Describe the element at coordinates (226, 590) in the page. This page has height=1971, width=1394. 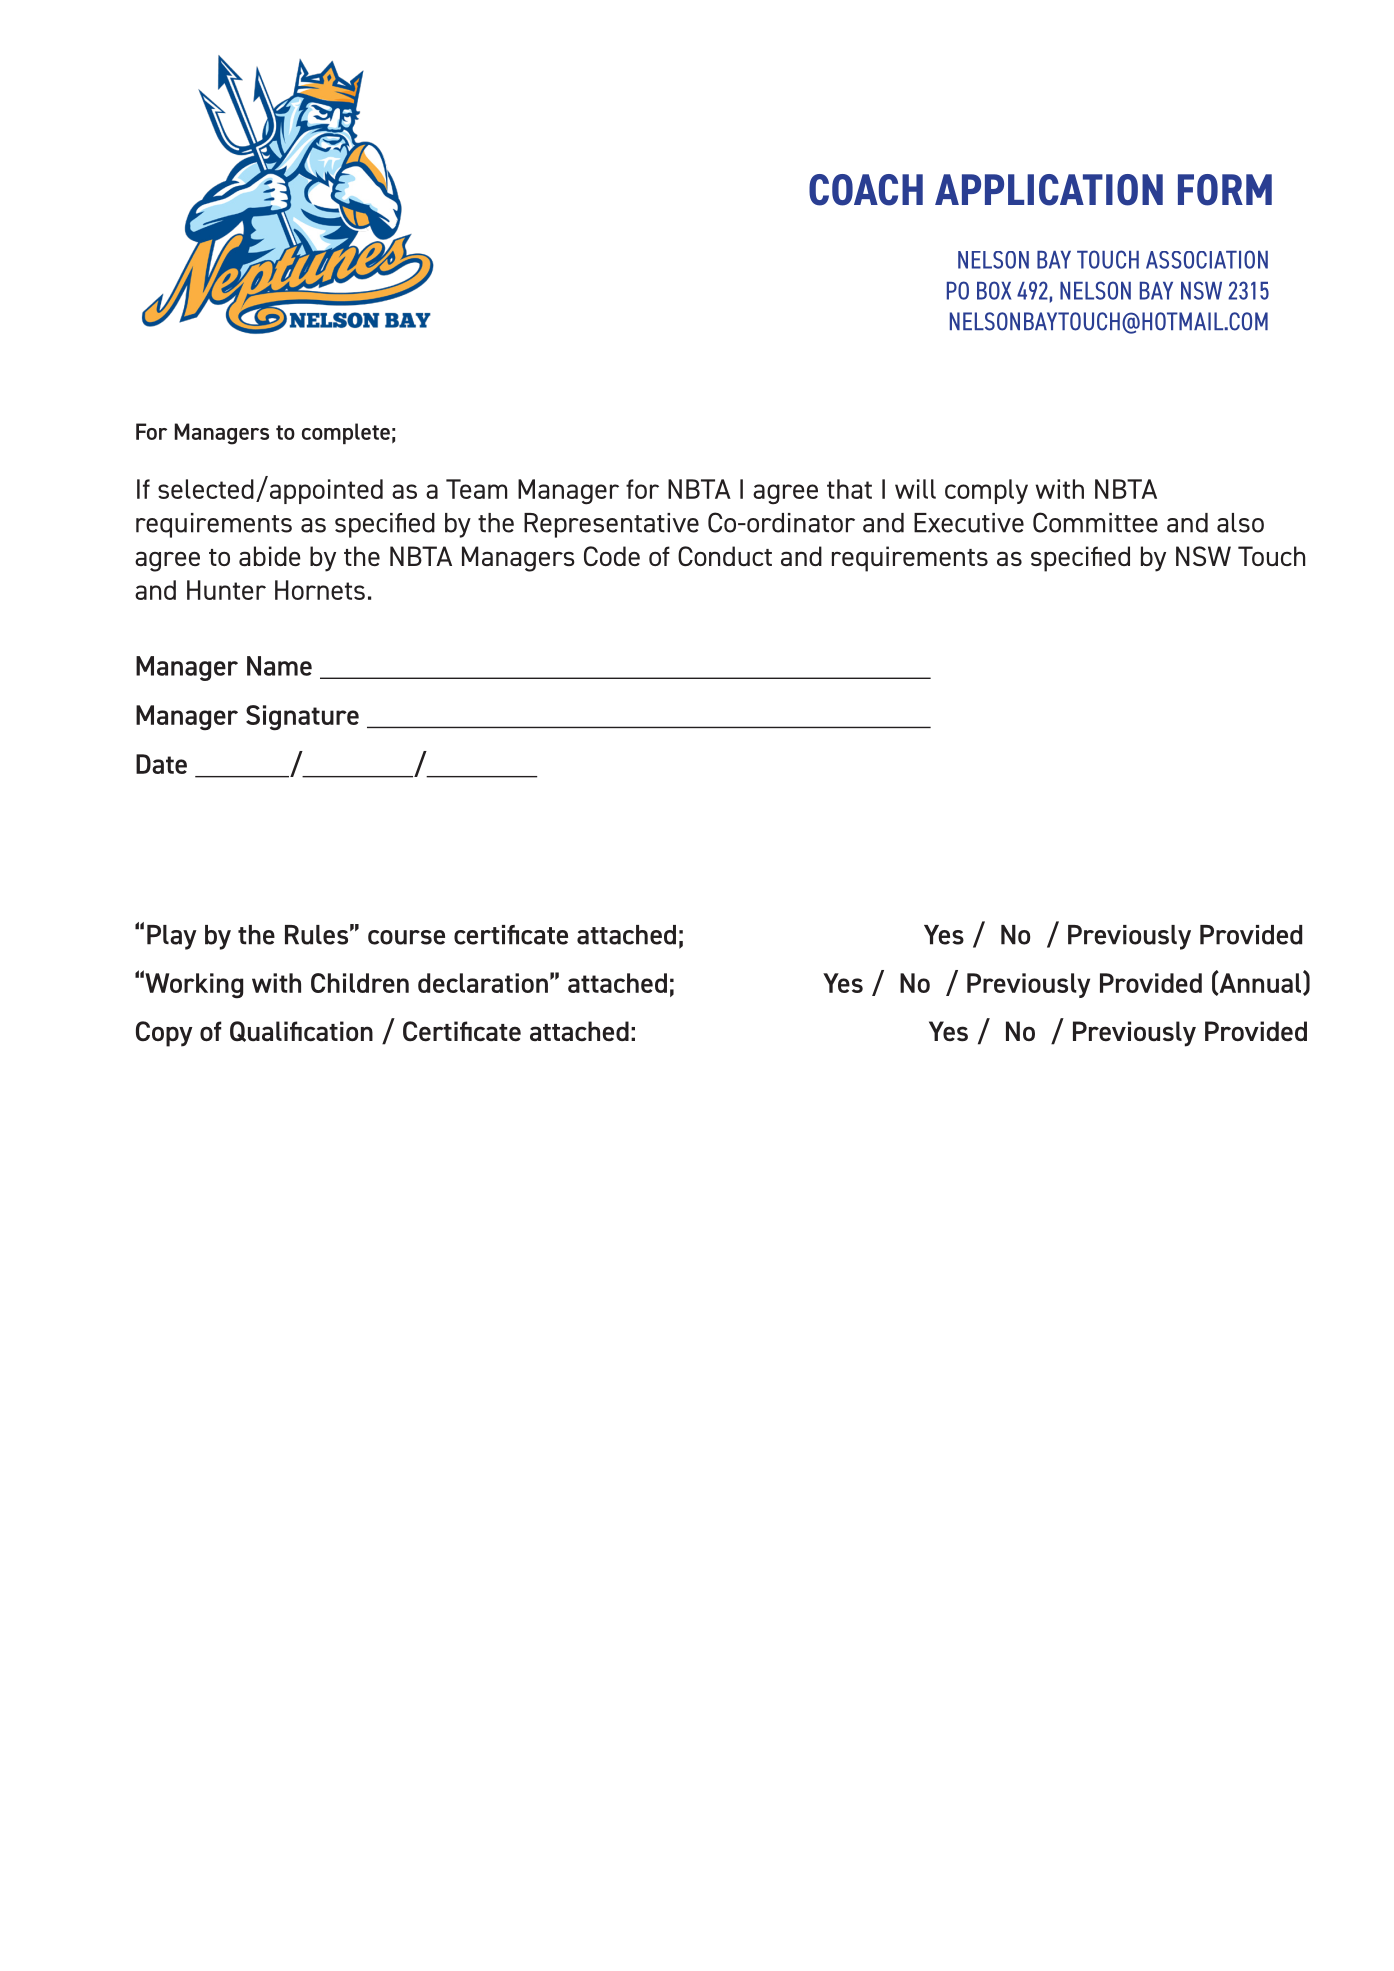
I see `Hunter` at that location.
